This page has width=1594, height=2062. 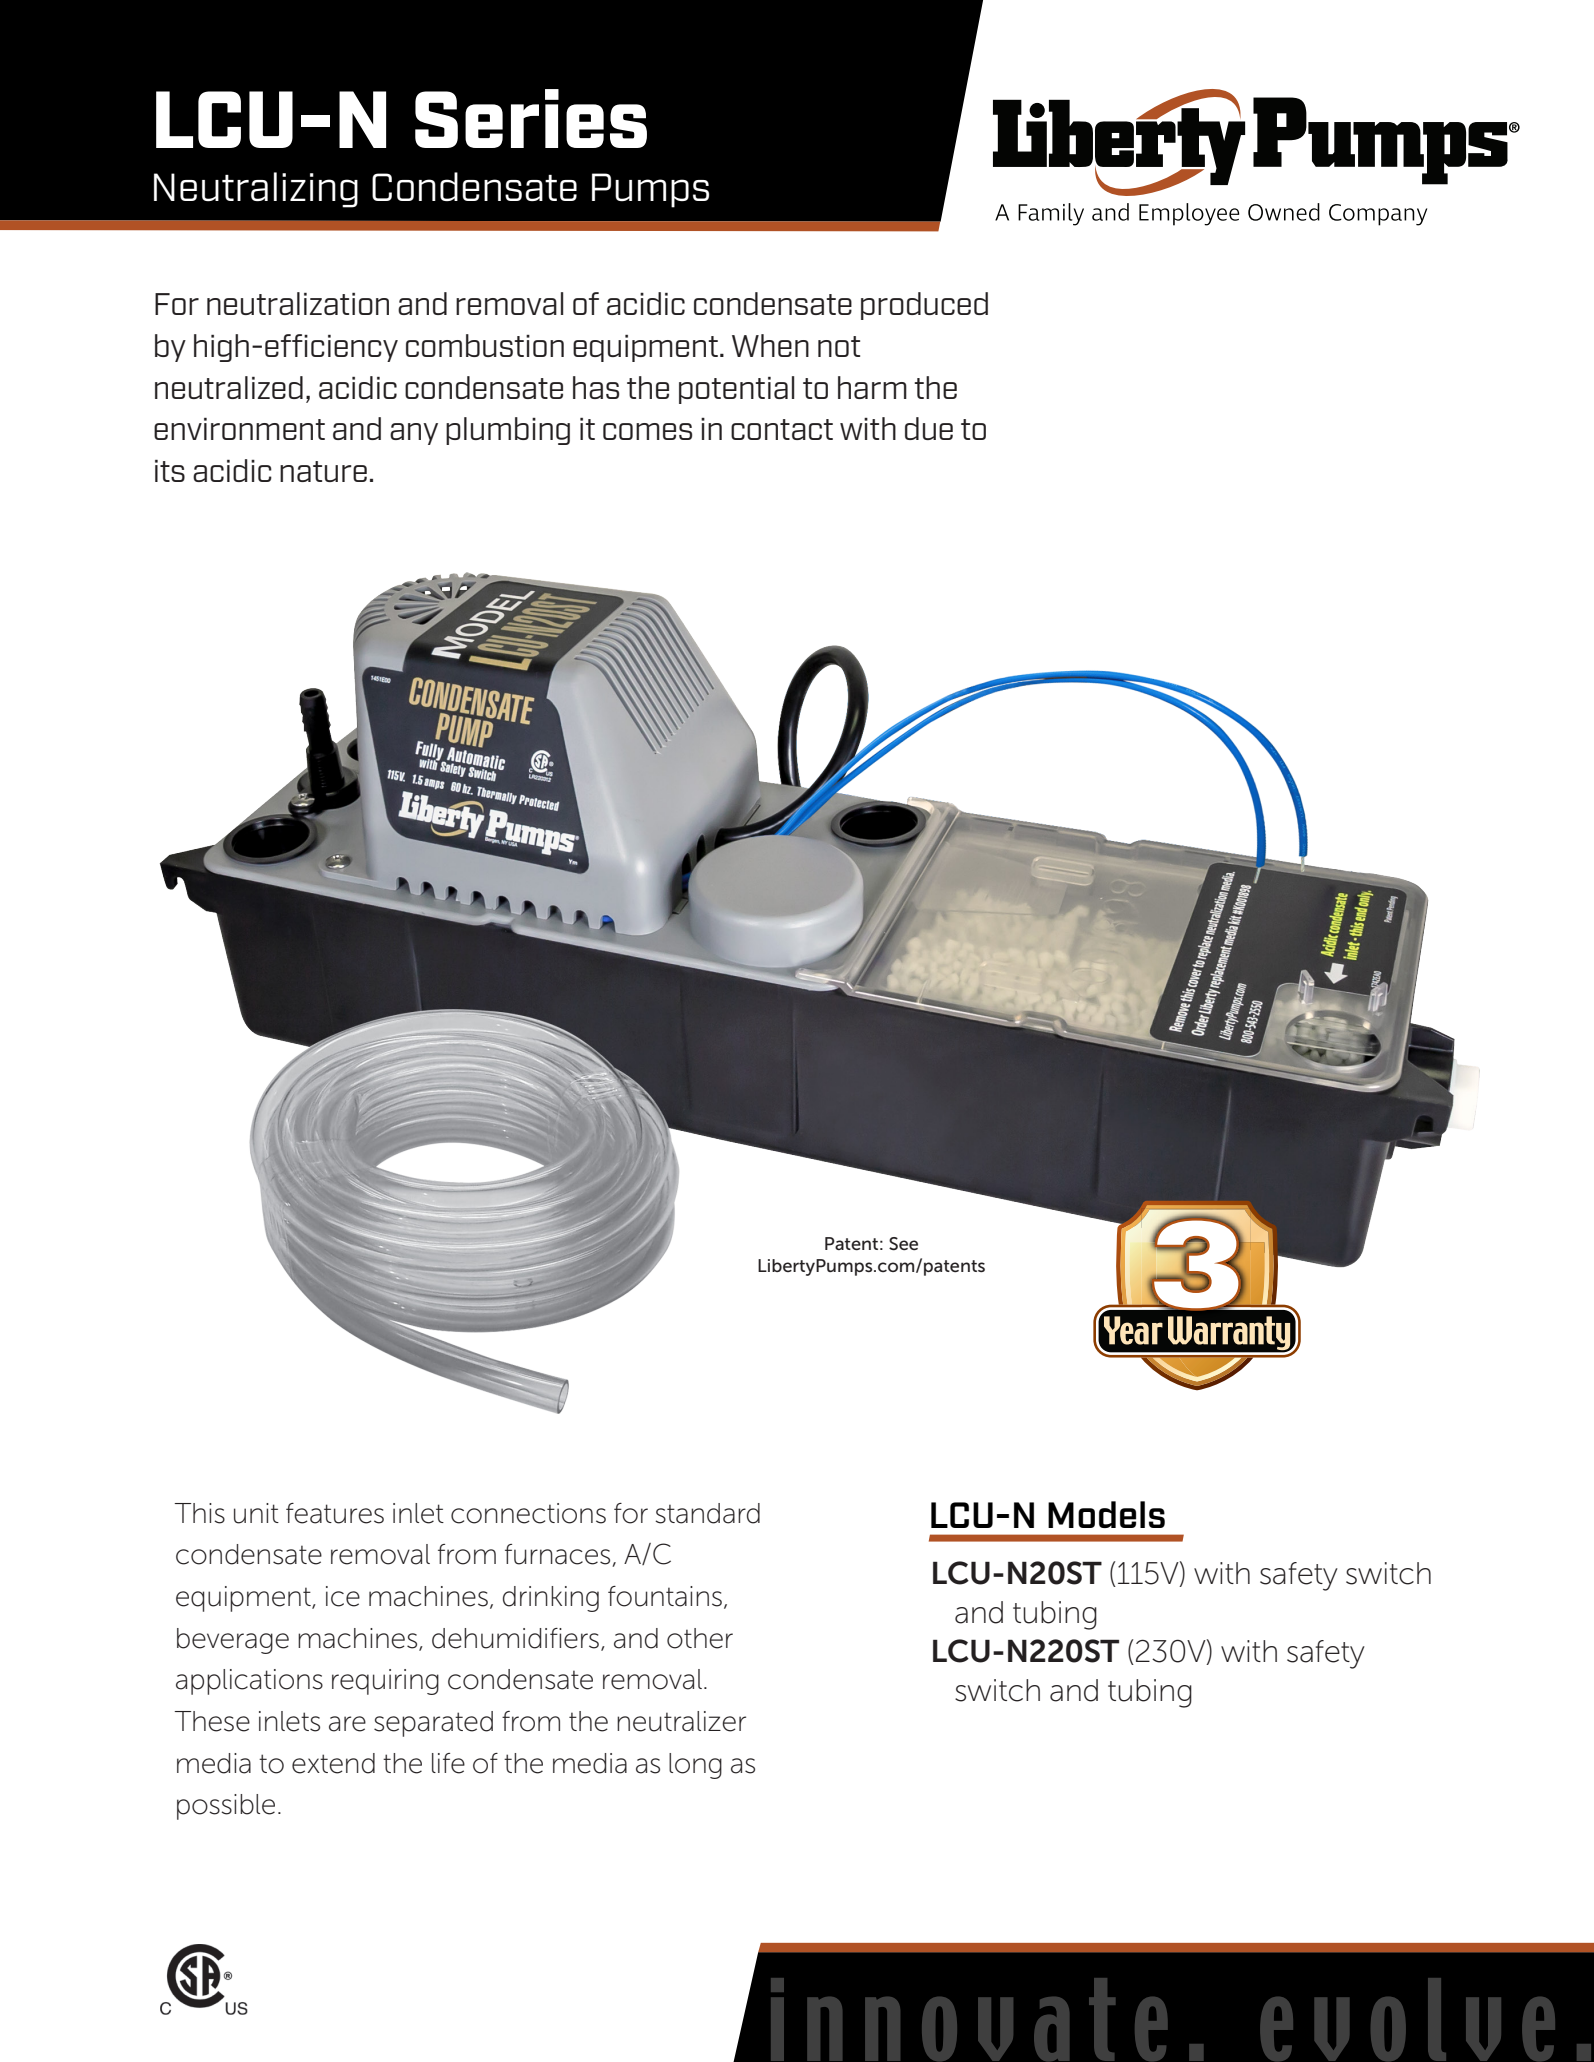 I want to click on comes, so click(x=647, y=431).
